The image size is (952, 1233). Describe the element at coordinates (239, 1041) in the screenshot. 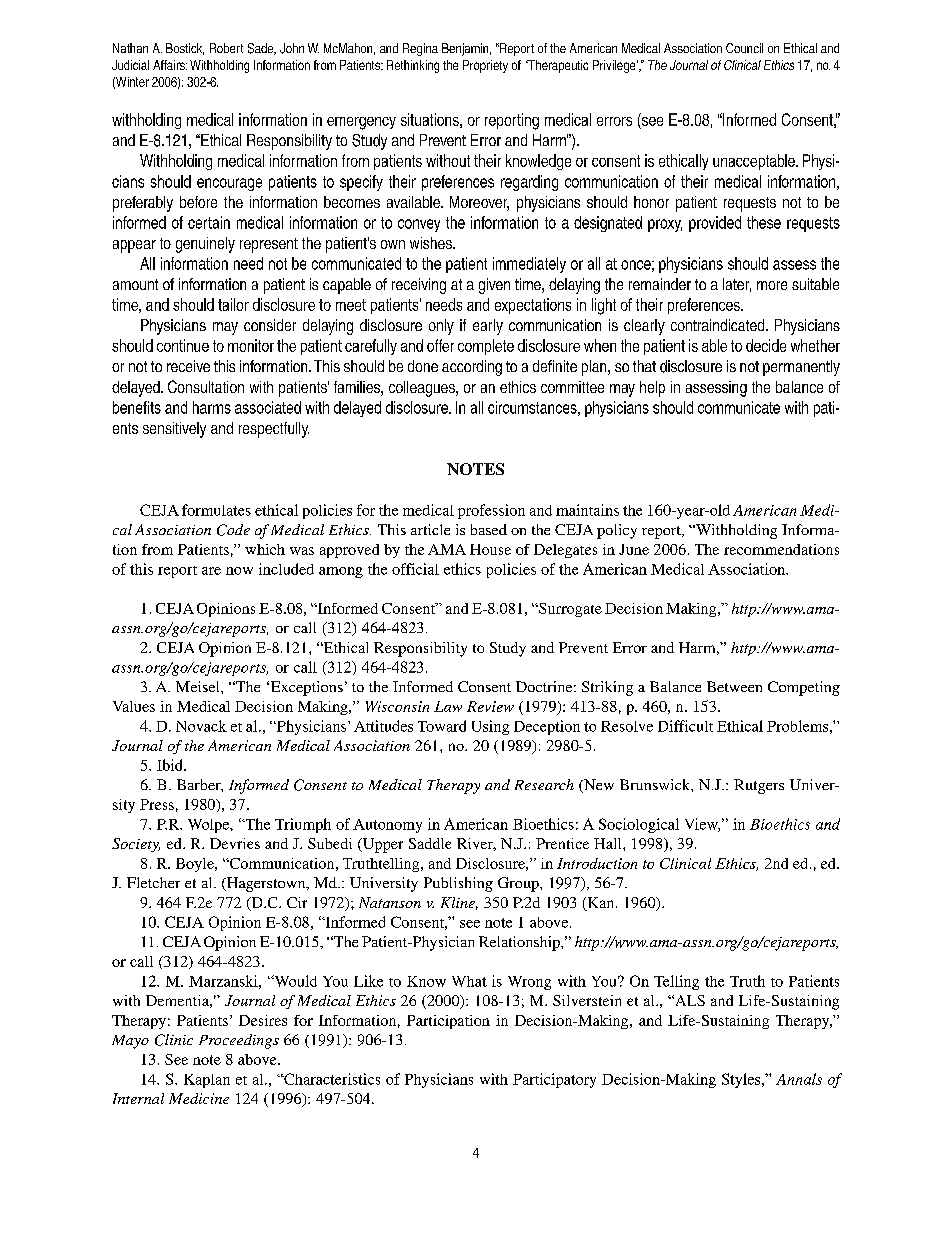

I see `Proceedings` at that location.
